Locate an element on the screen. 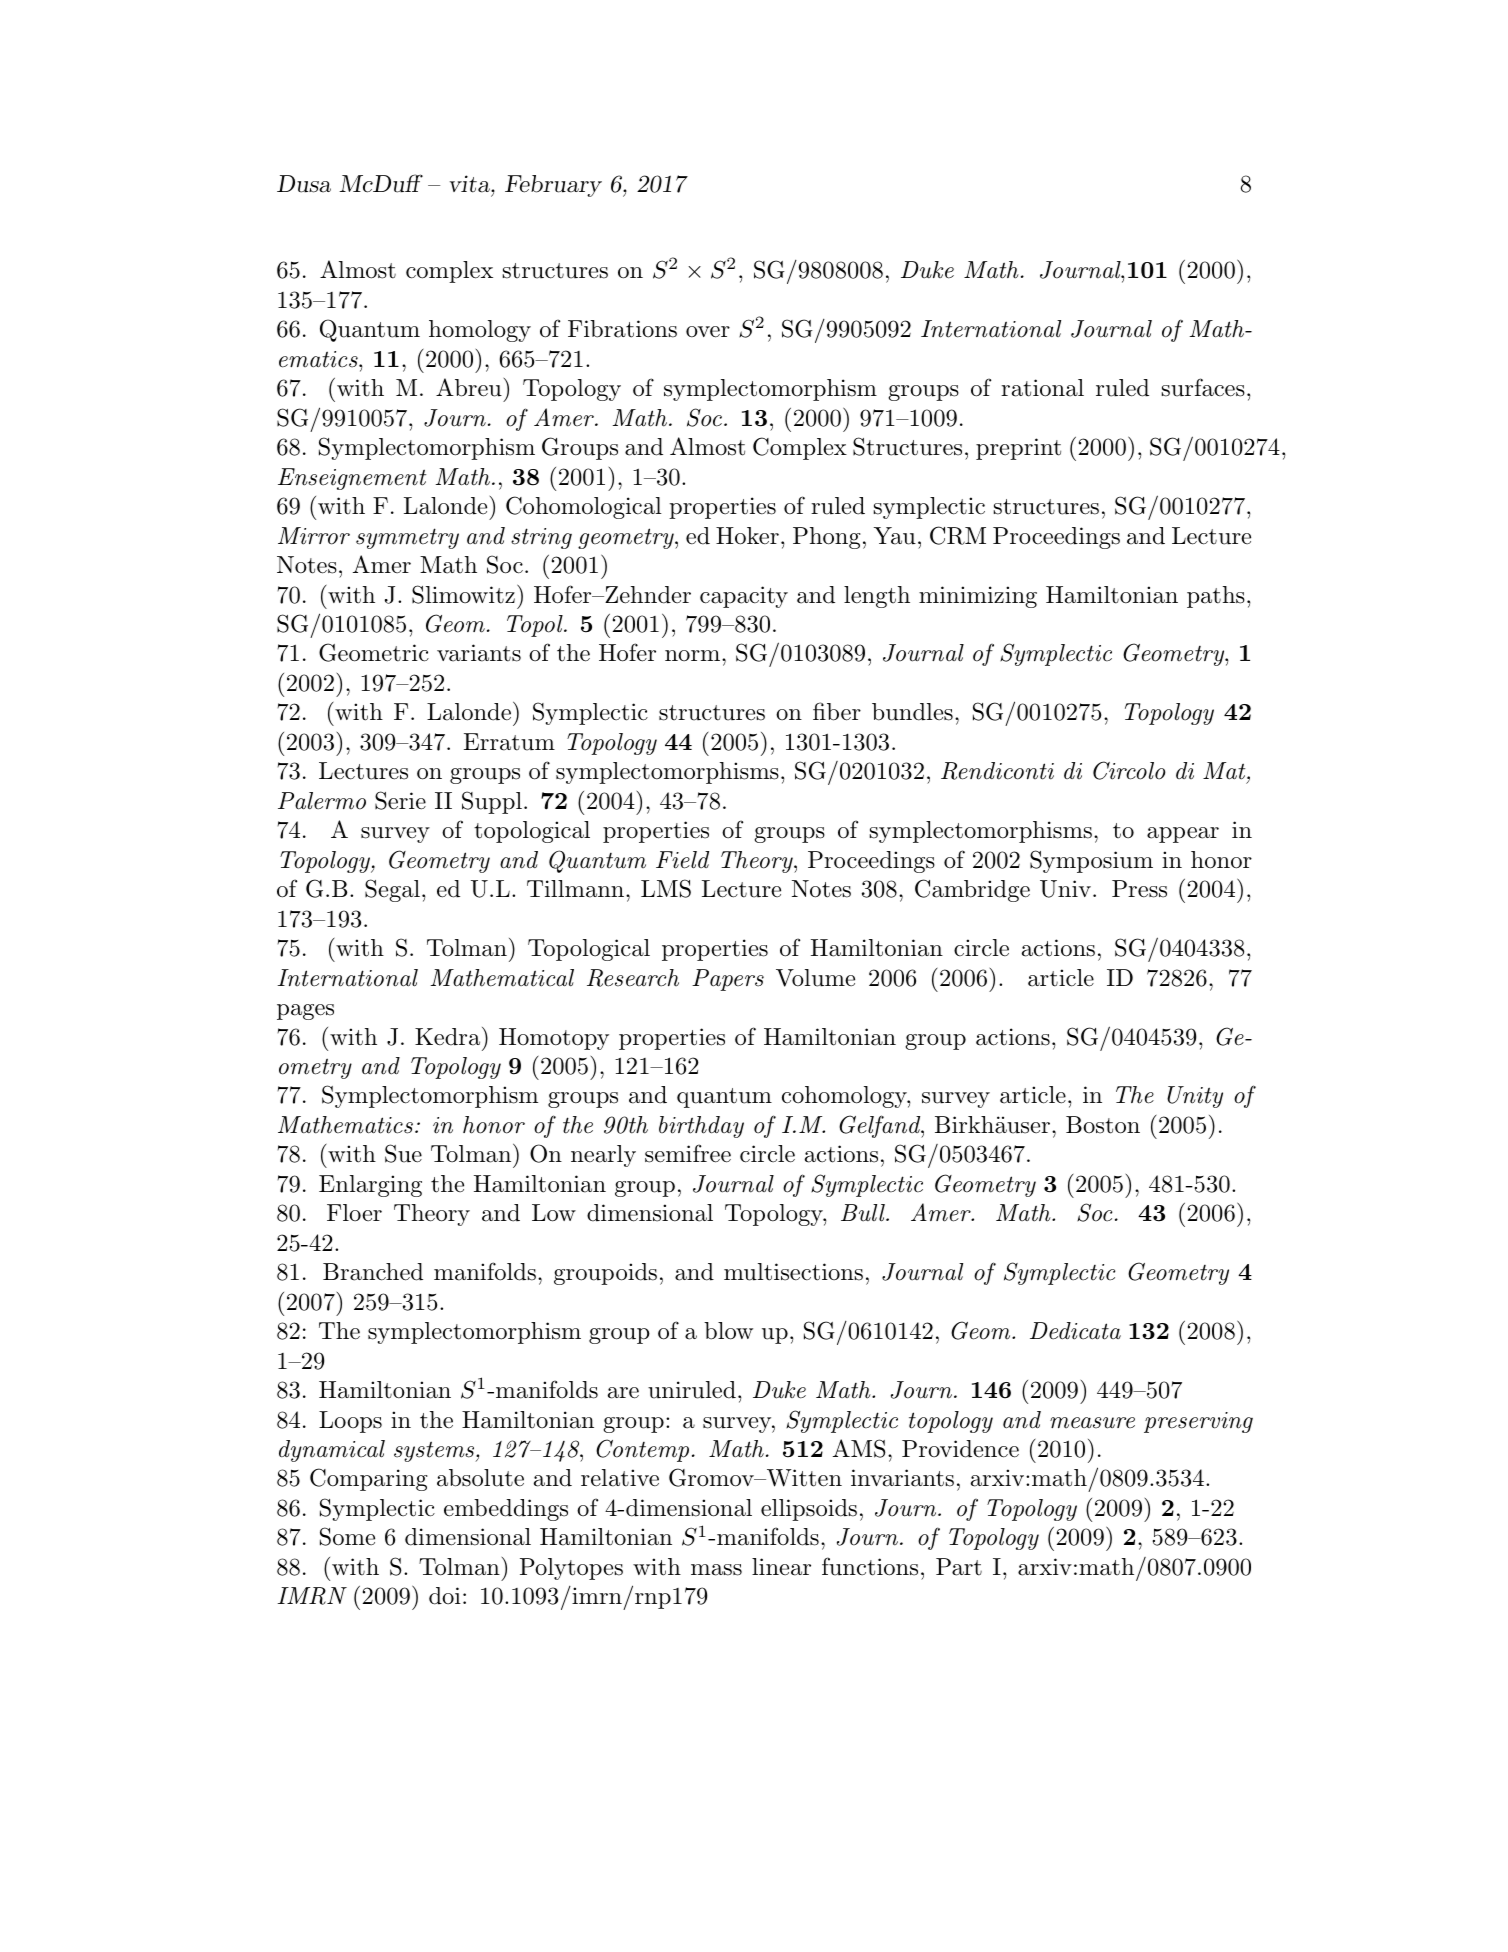 Image resolution: width=1508 pixels, height=1952 pixels. Part is located at coordinates (959, 1567).
